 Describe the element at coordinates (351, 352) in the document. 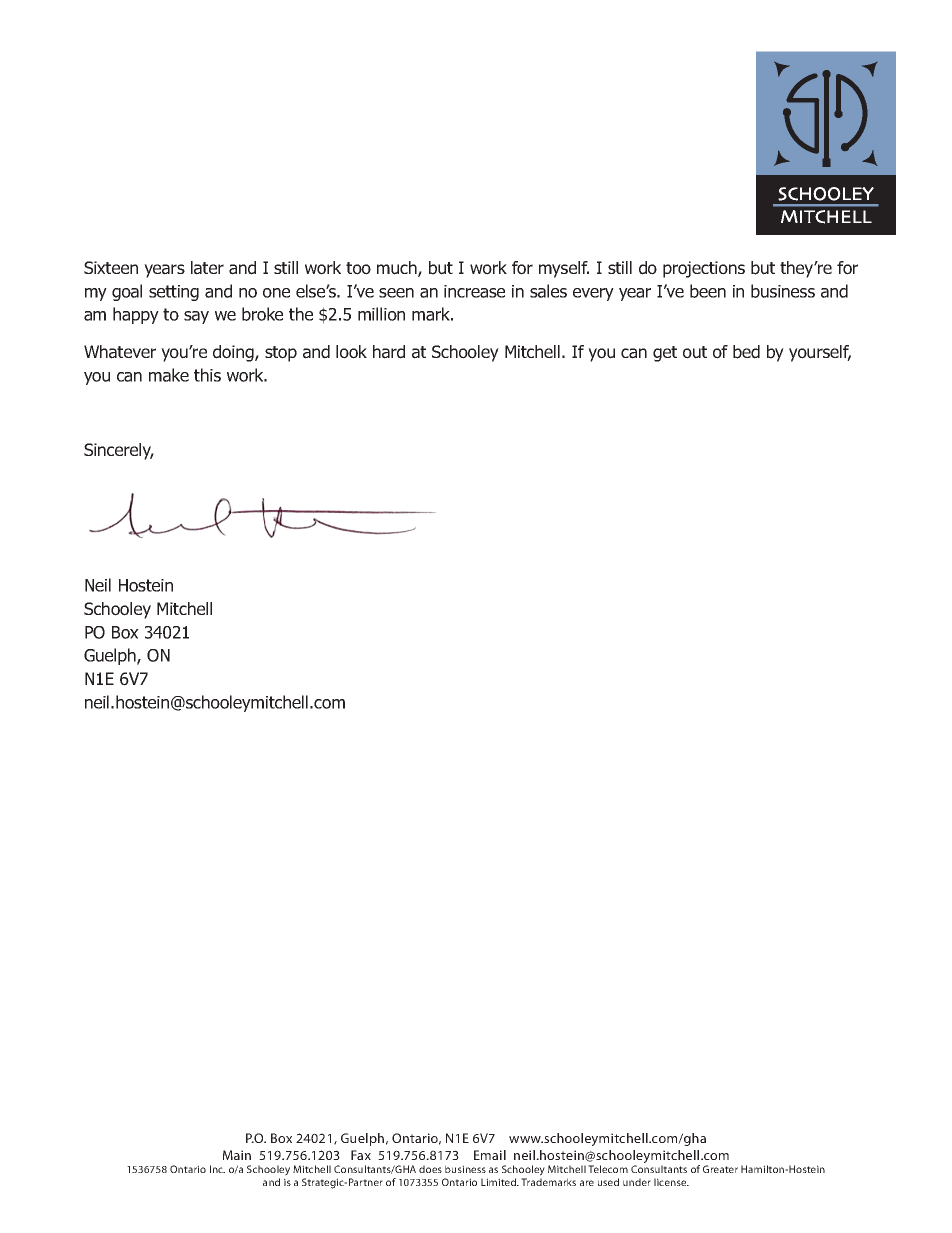

I see `look` at that location.
